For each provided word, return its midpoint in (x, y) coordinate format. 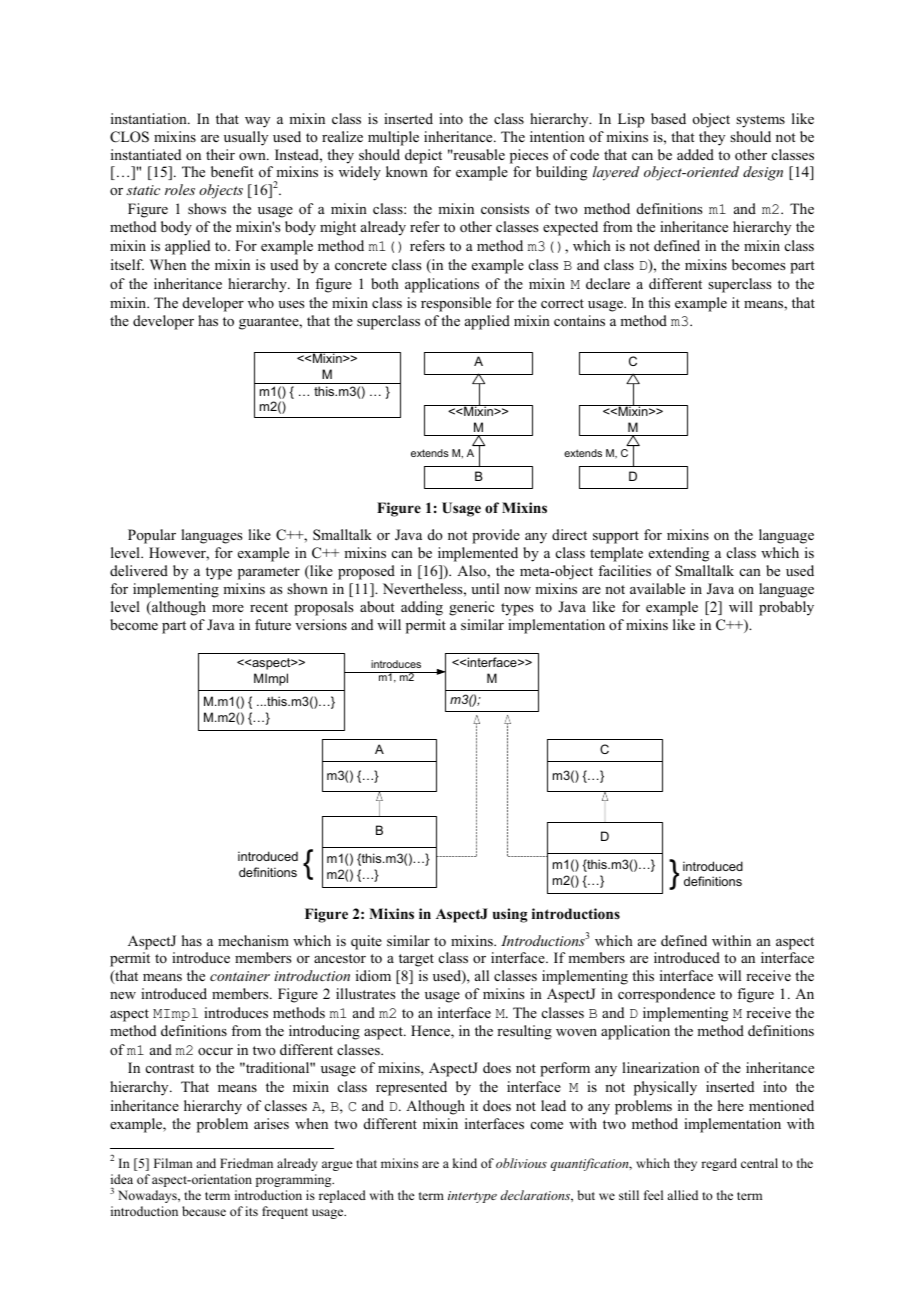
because (204, 1211)
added (695, 154)
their (220, 154)
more (228, 608)
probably (786, 608)
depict (423, 156)
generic (471, 608)
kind (465, 1163)
